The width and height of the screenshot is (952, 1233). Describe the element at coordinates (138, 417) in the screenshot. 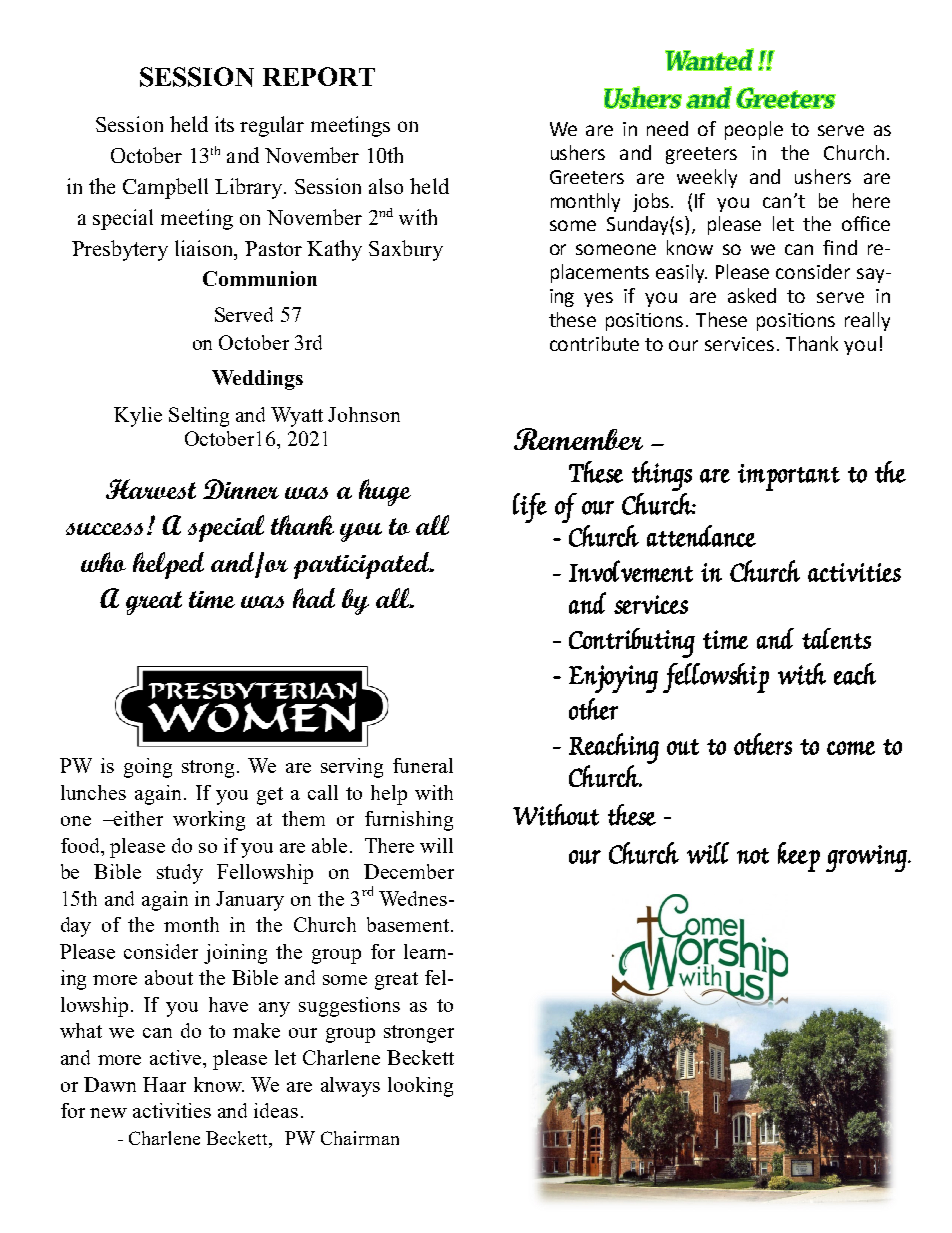

I see `Kylie` at that location.
